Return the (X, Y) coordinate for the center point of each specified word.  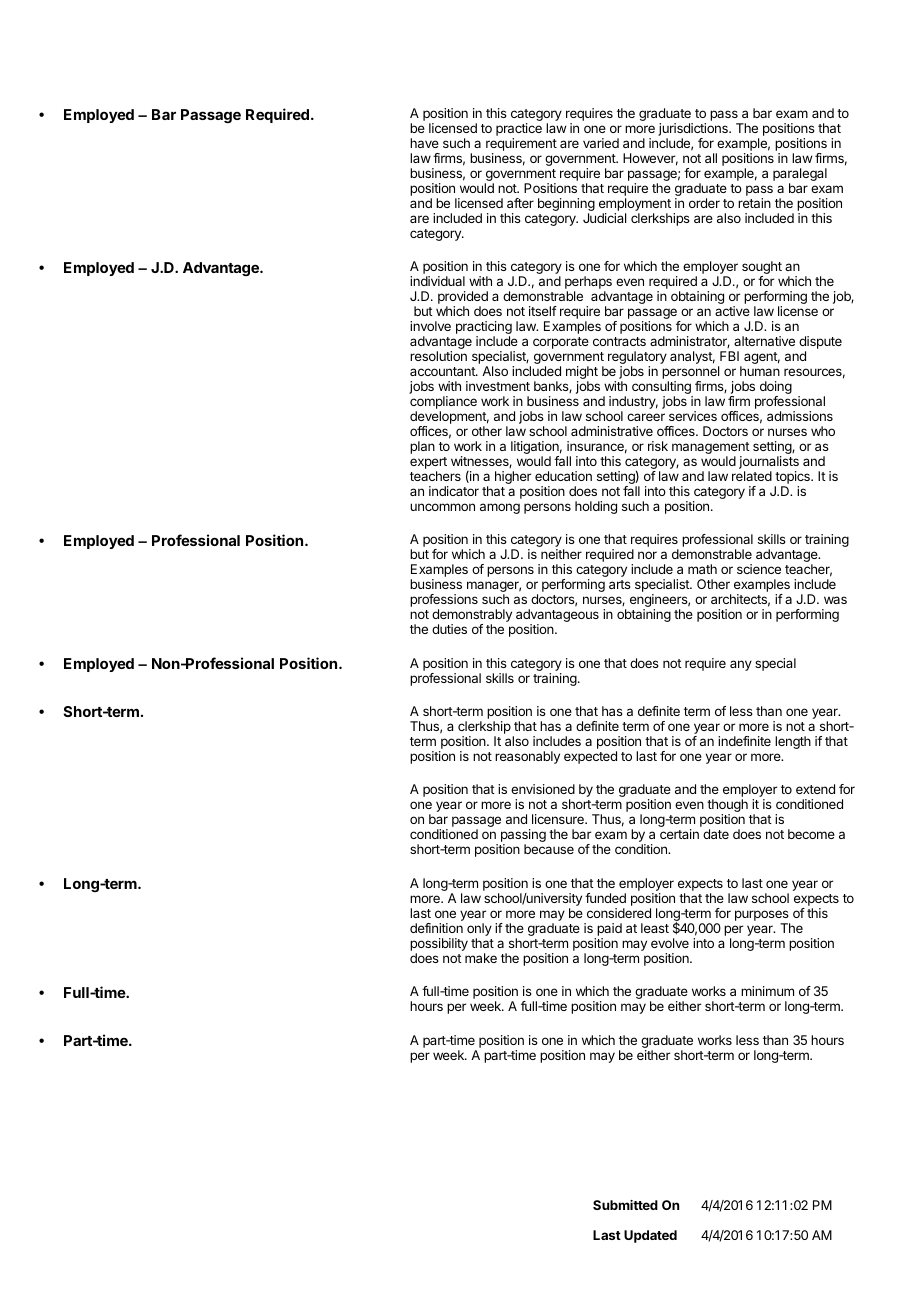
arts (620, 584)
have (424, 143)
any (741, 665)
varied (601, 143)
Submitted (625, 1205)
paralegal (800, 176)
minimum (767, 991)
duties (449, 629)
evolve (670, 943)
